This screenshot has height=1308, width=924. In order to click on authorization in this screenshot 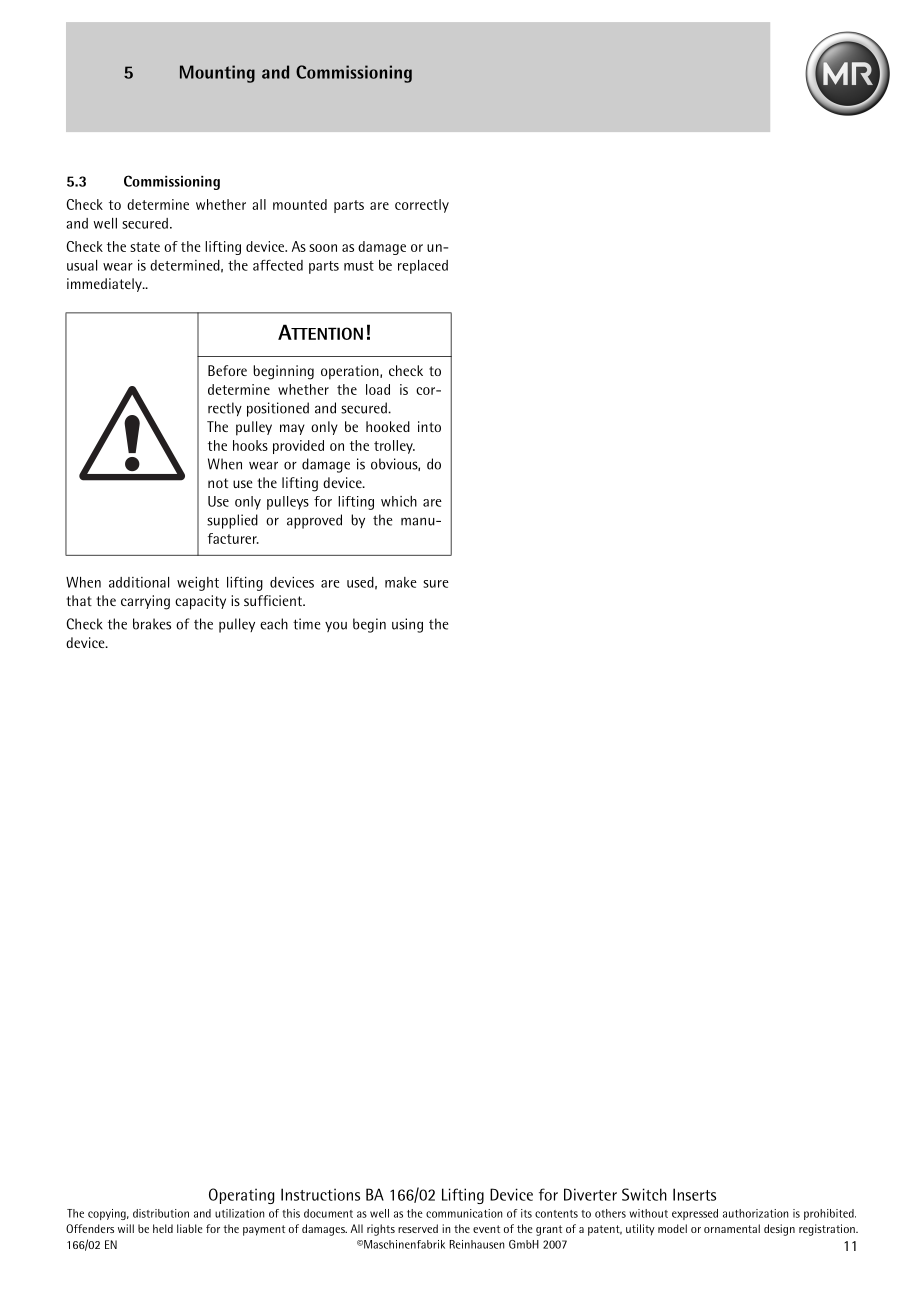, I will do `click(755, 1213)`.
